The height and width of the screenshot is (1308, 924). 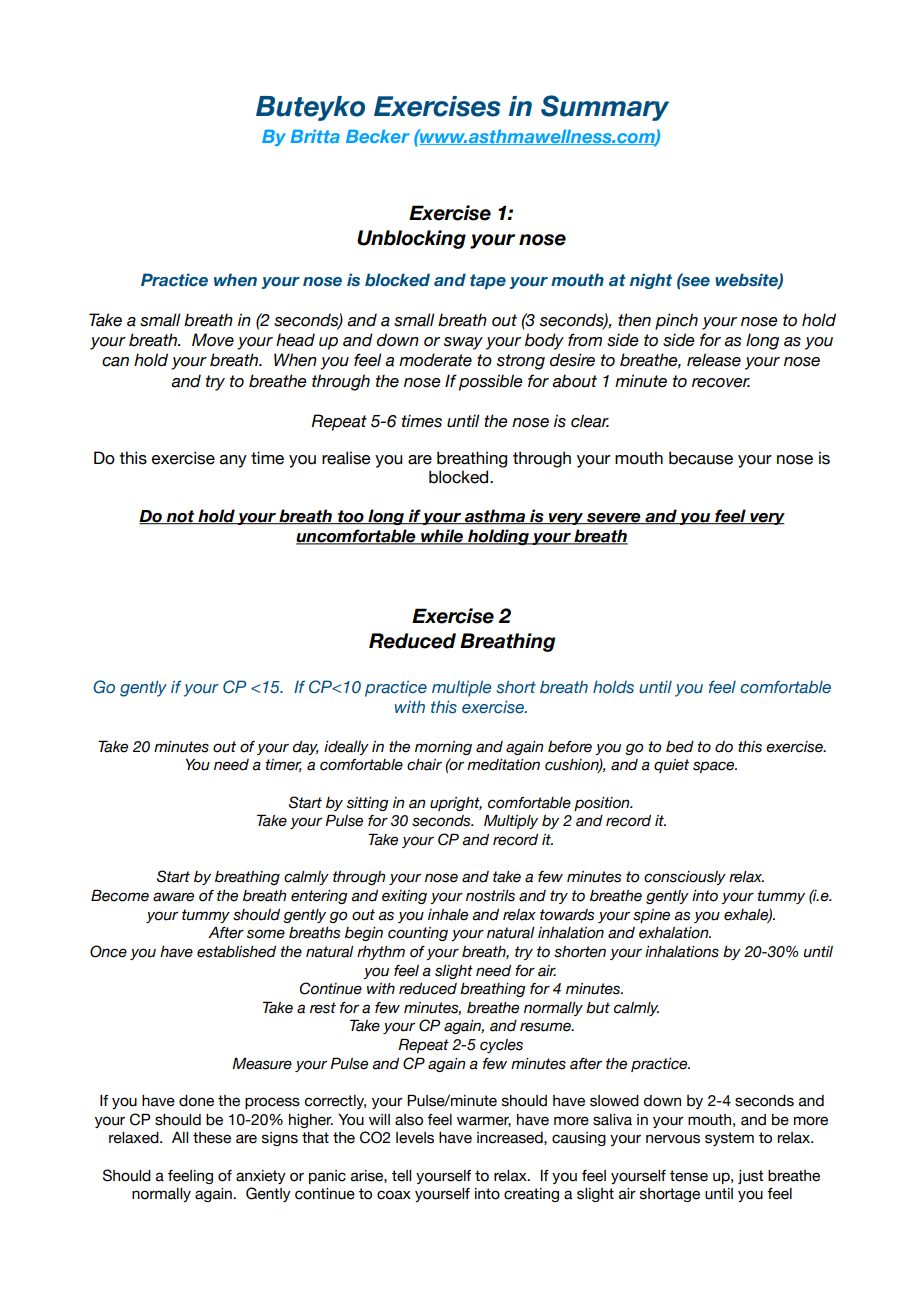 What do you see at coordinates (181, 517) in the screenshot?
I see `not` at bounding box center [181, 517].
